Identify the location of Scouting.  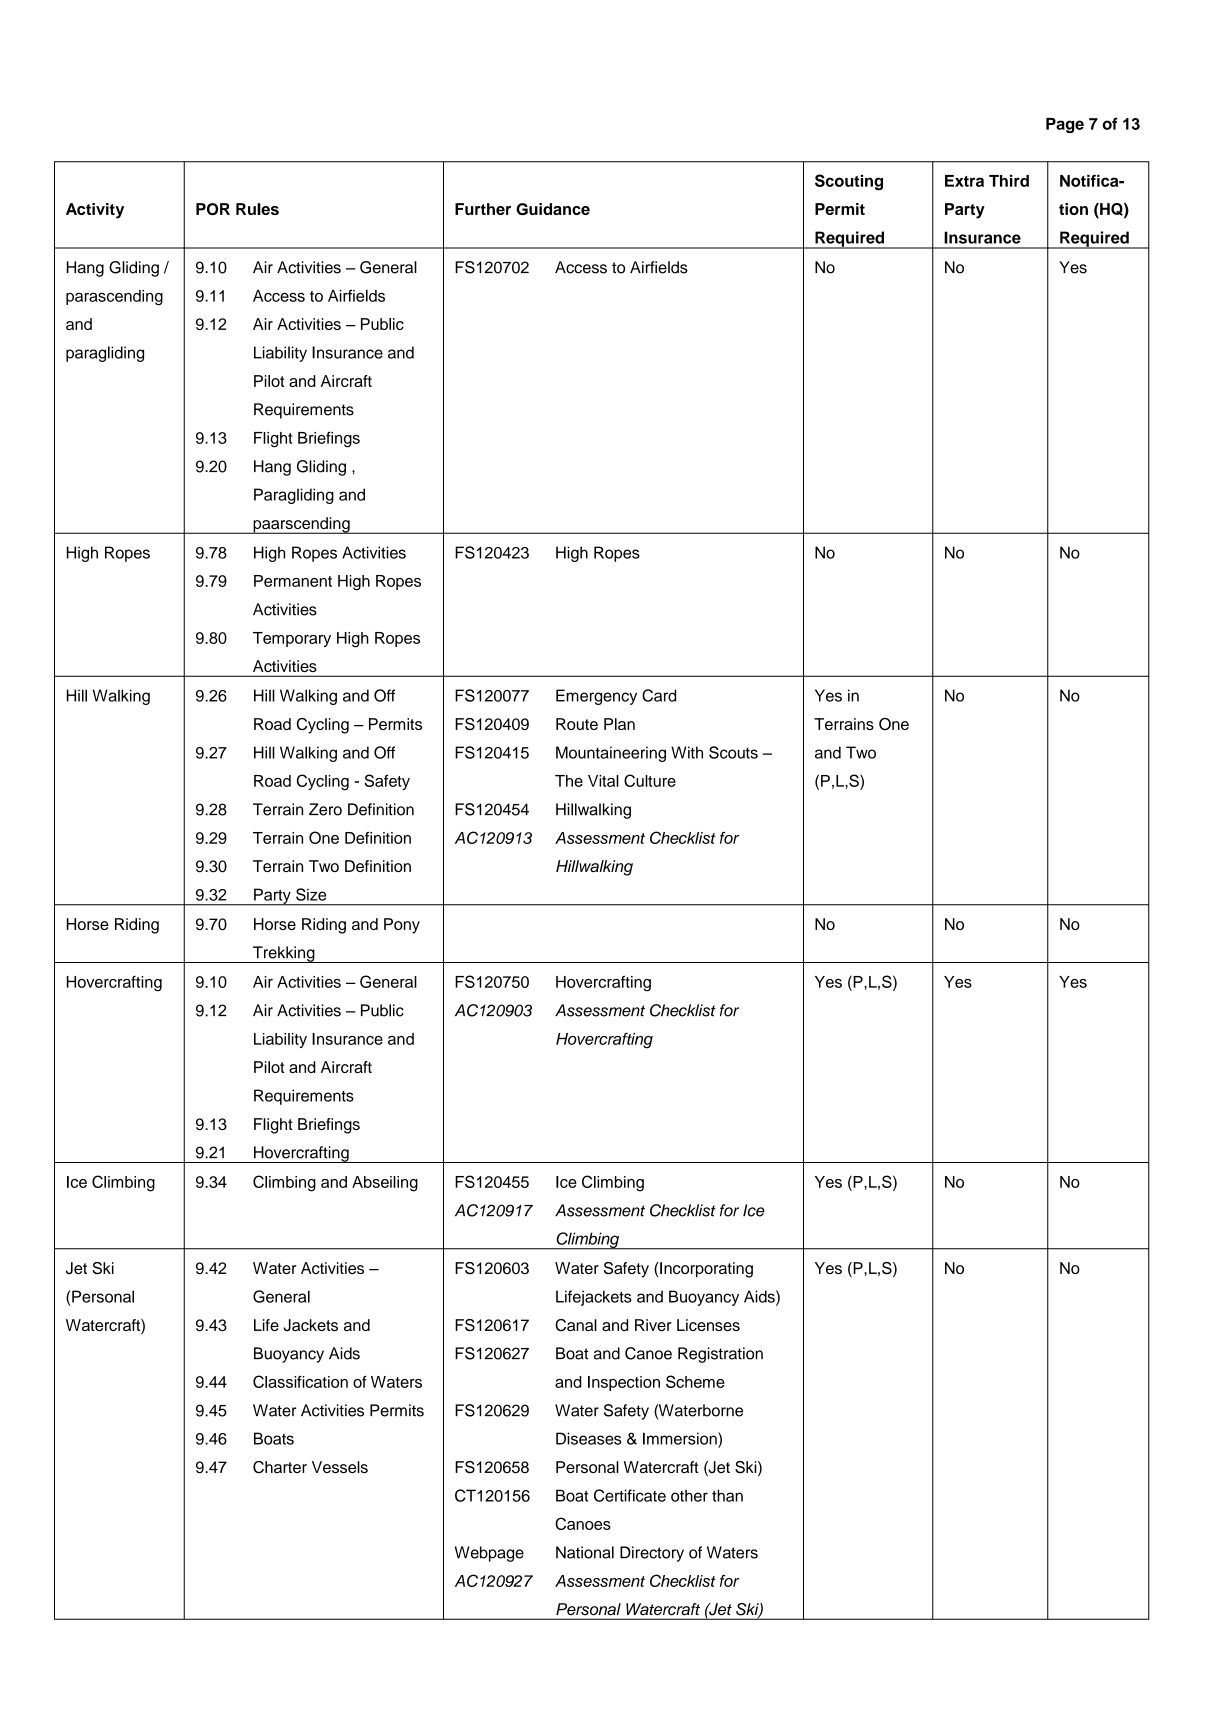
(849, 182).
